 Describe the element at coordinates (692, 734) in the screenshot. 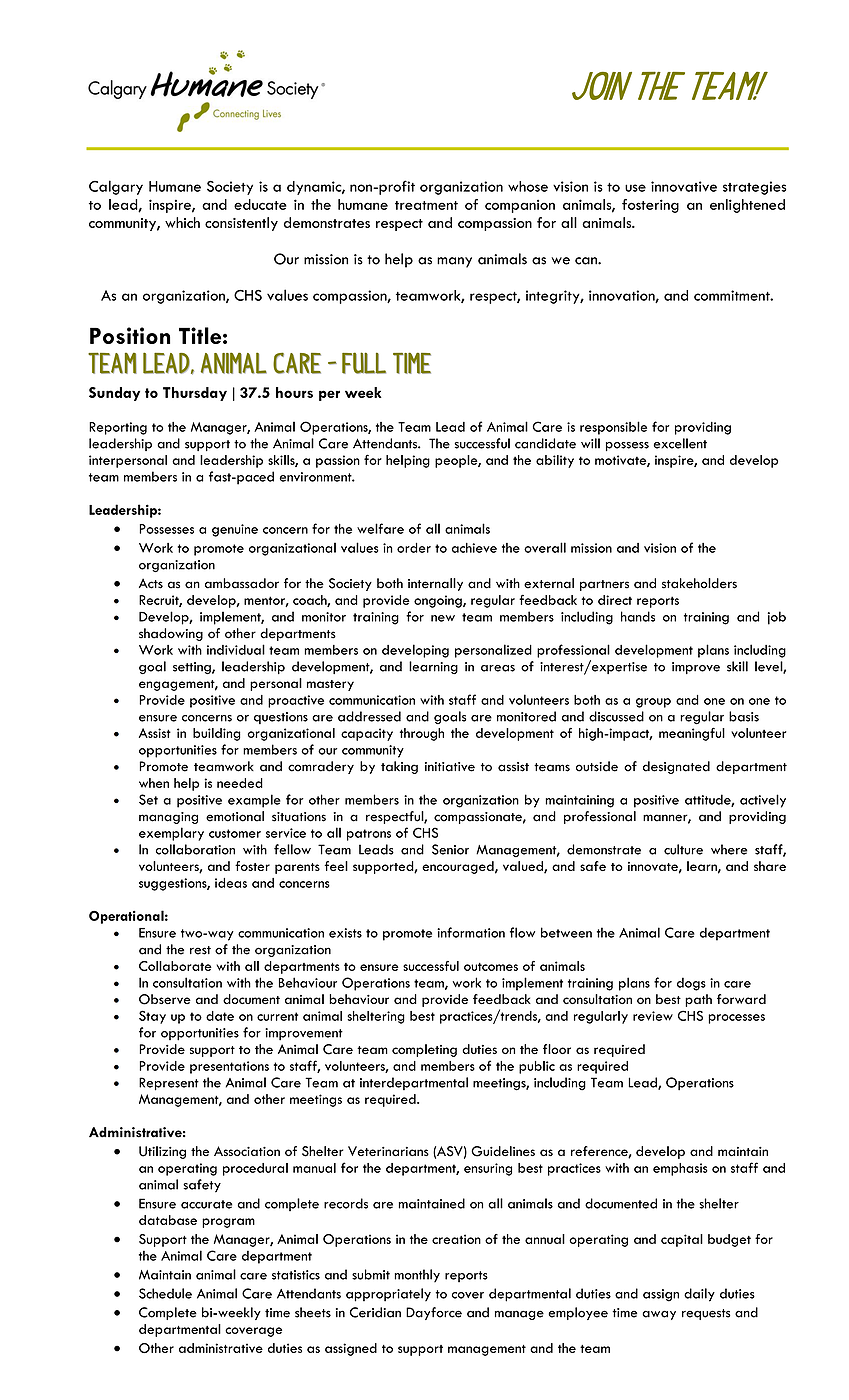

I see `meaningful` at that location.
